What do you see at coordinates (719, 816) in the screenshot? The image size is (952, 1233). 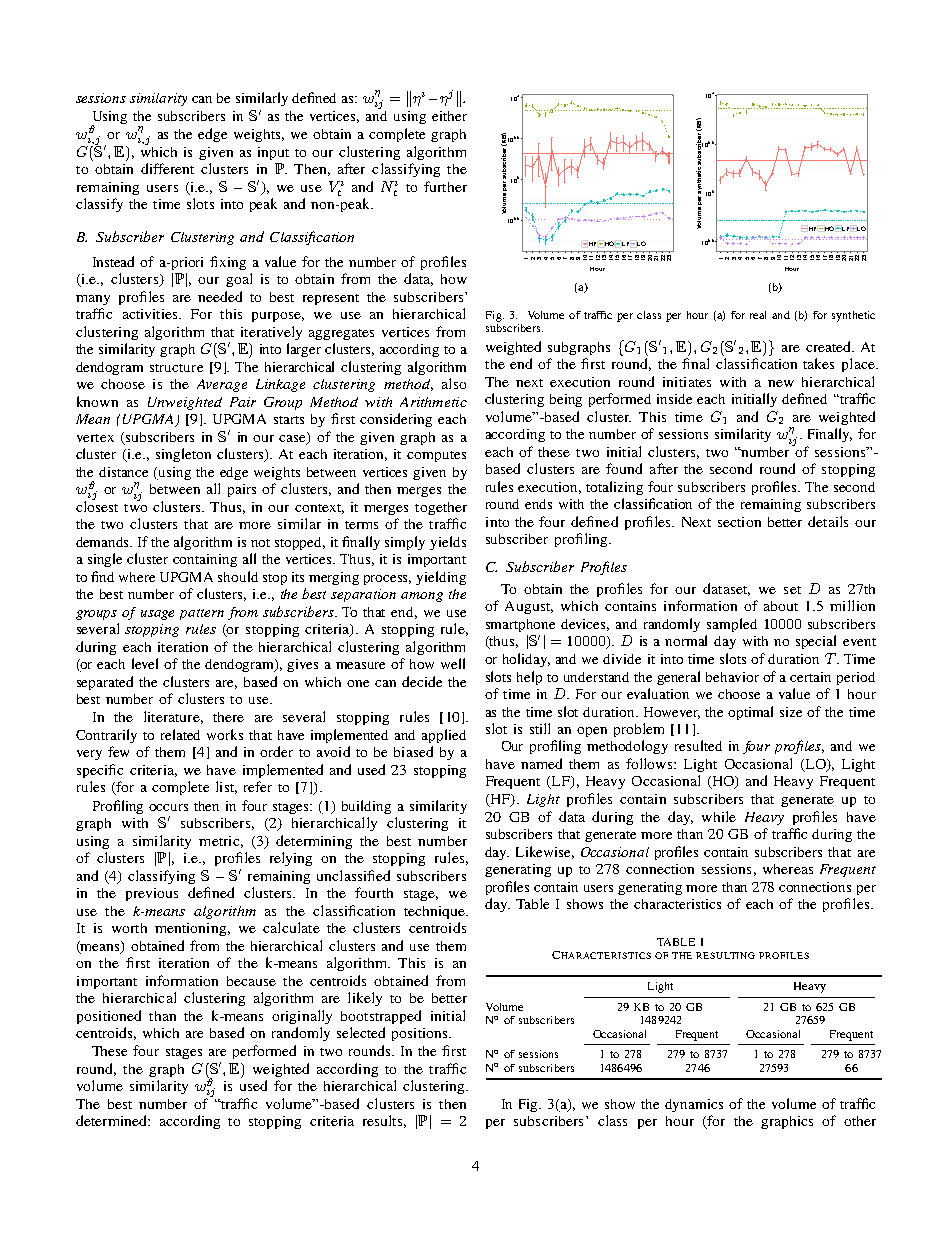 I see `while` at bounding box center [719, 816].
